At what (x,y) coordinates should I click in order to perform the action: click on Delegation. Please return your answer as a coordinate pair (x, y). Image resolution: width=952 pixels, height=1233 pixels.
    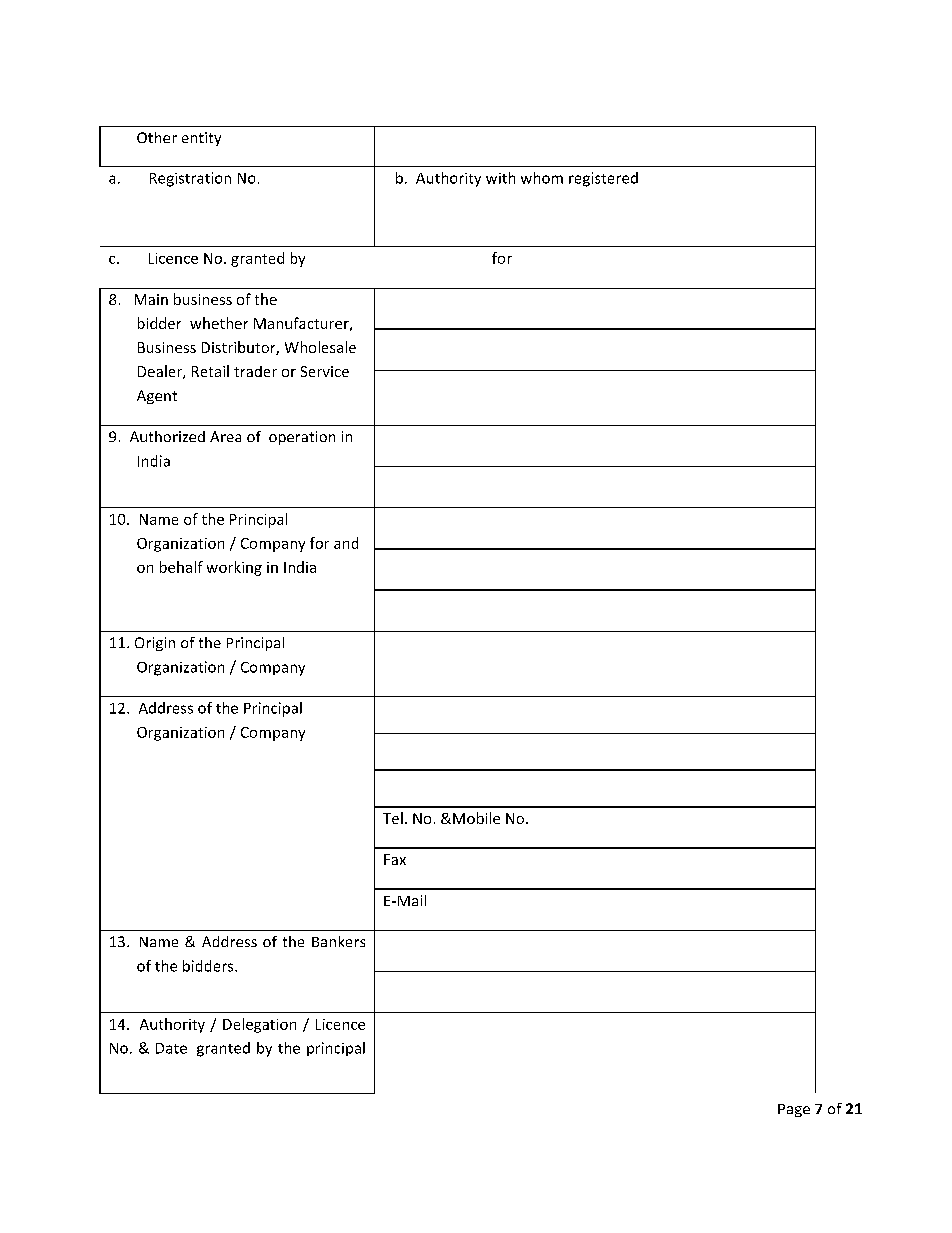
    Looking at the image, I should click on (259, 1025).
